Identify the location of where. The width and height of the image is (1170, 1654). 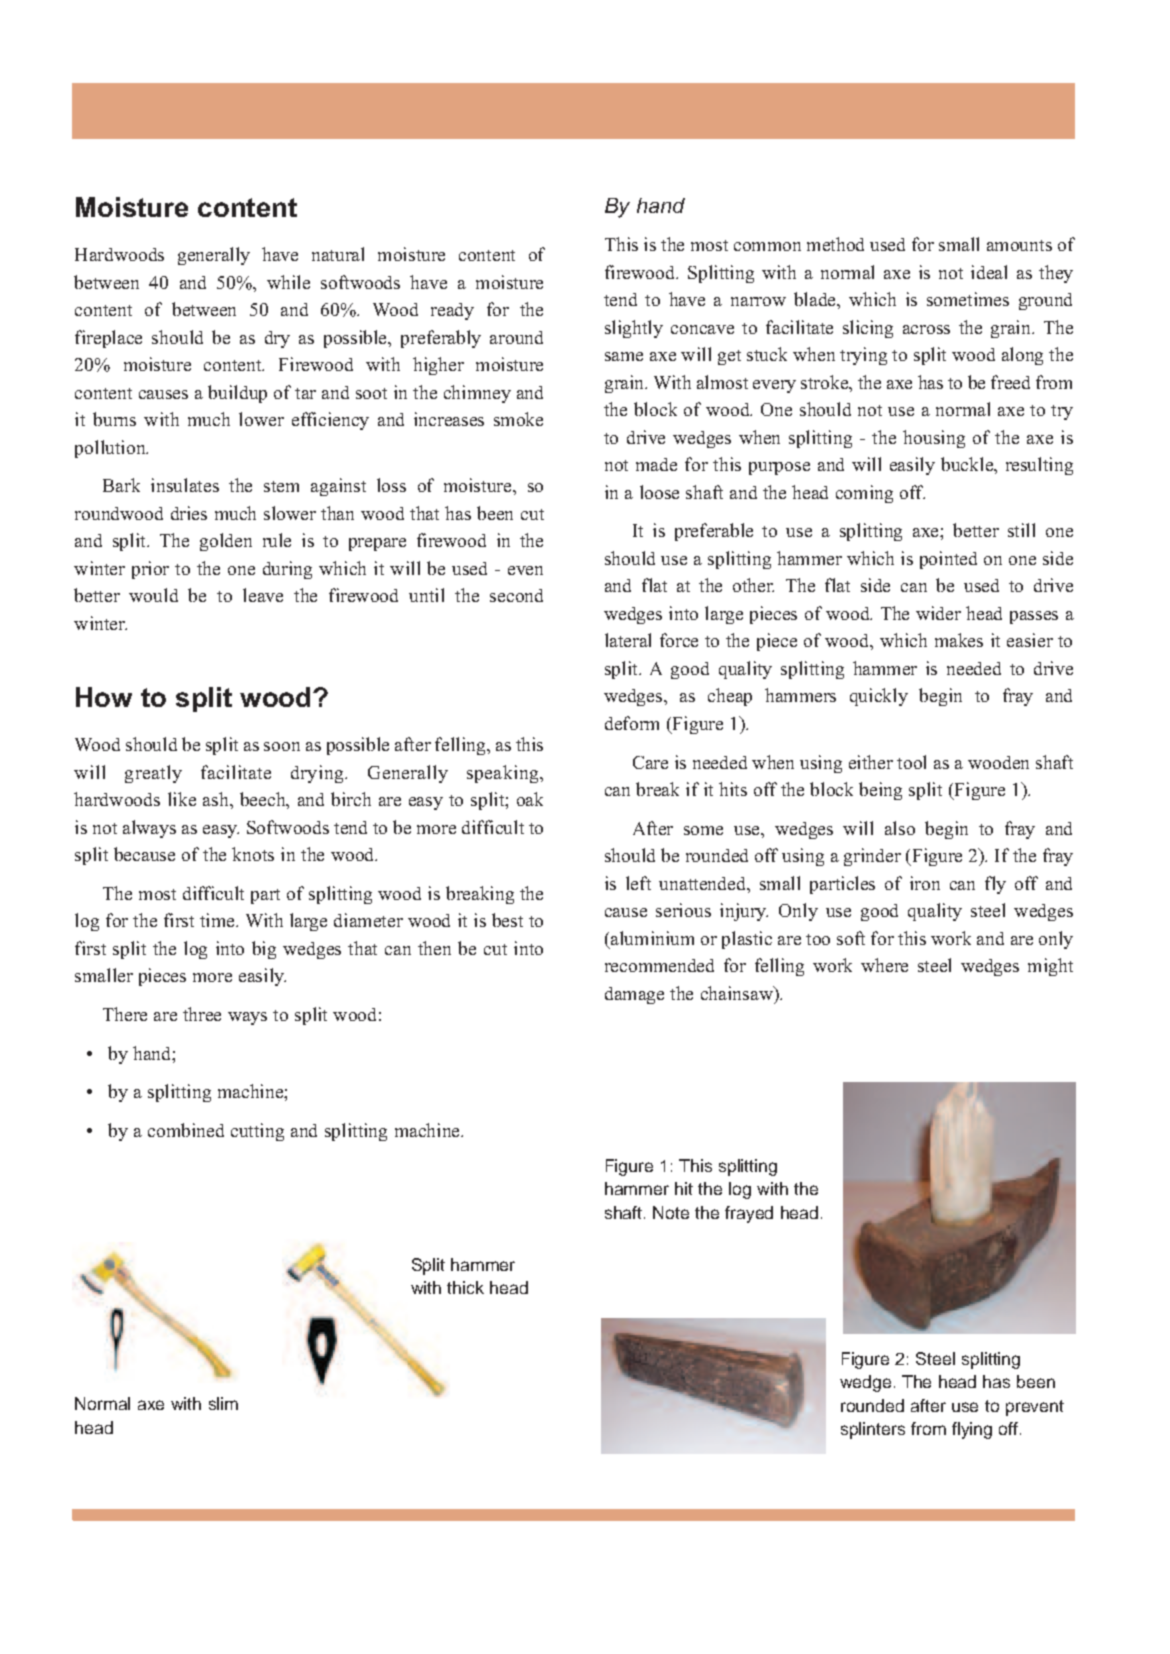
(884, 965).
